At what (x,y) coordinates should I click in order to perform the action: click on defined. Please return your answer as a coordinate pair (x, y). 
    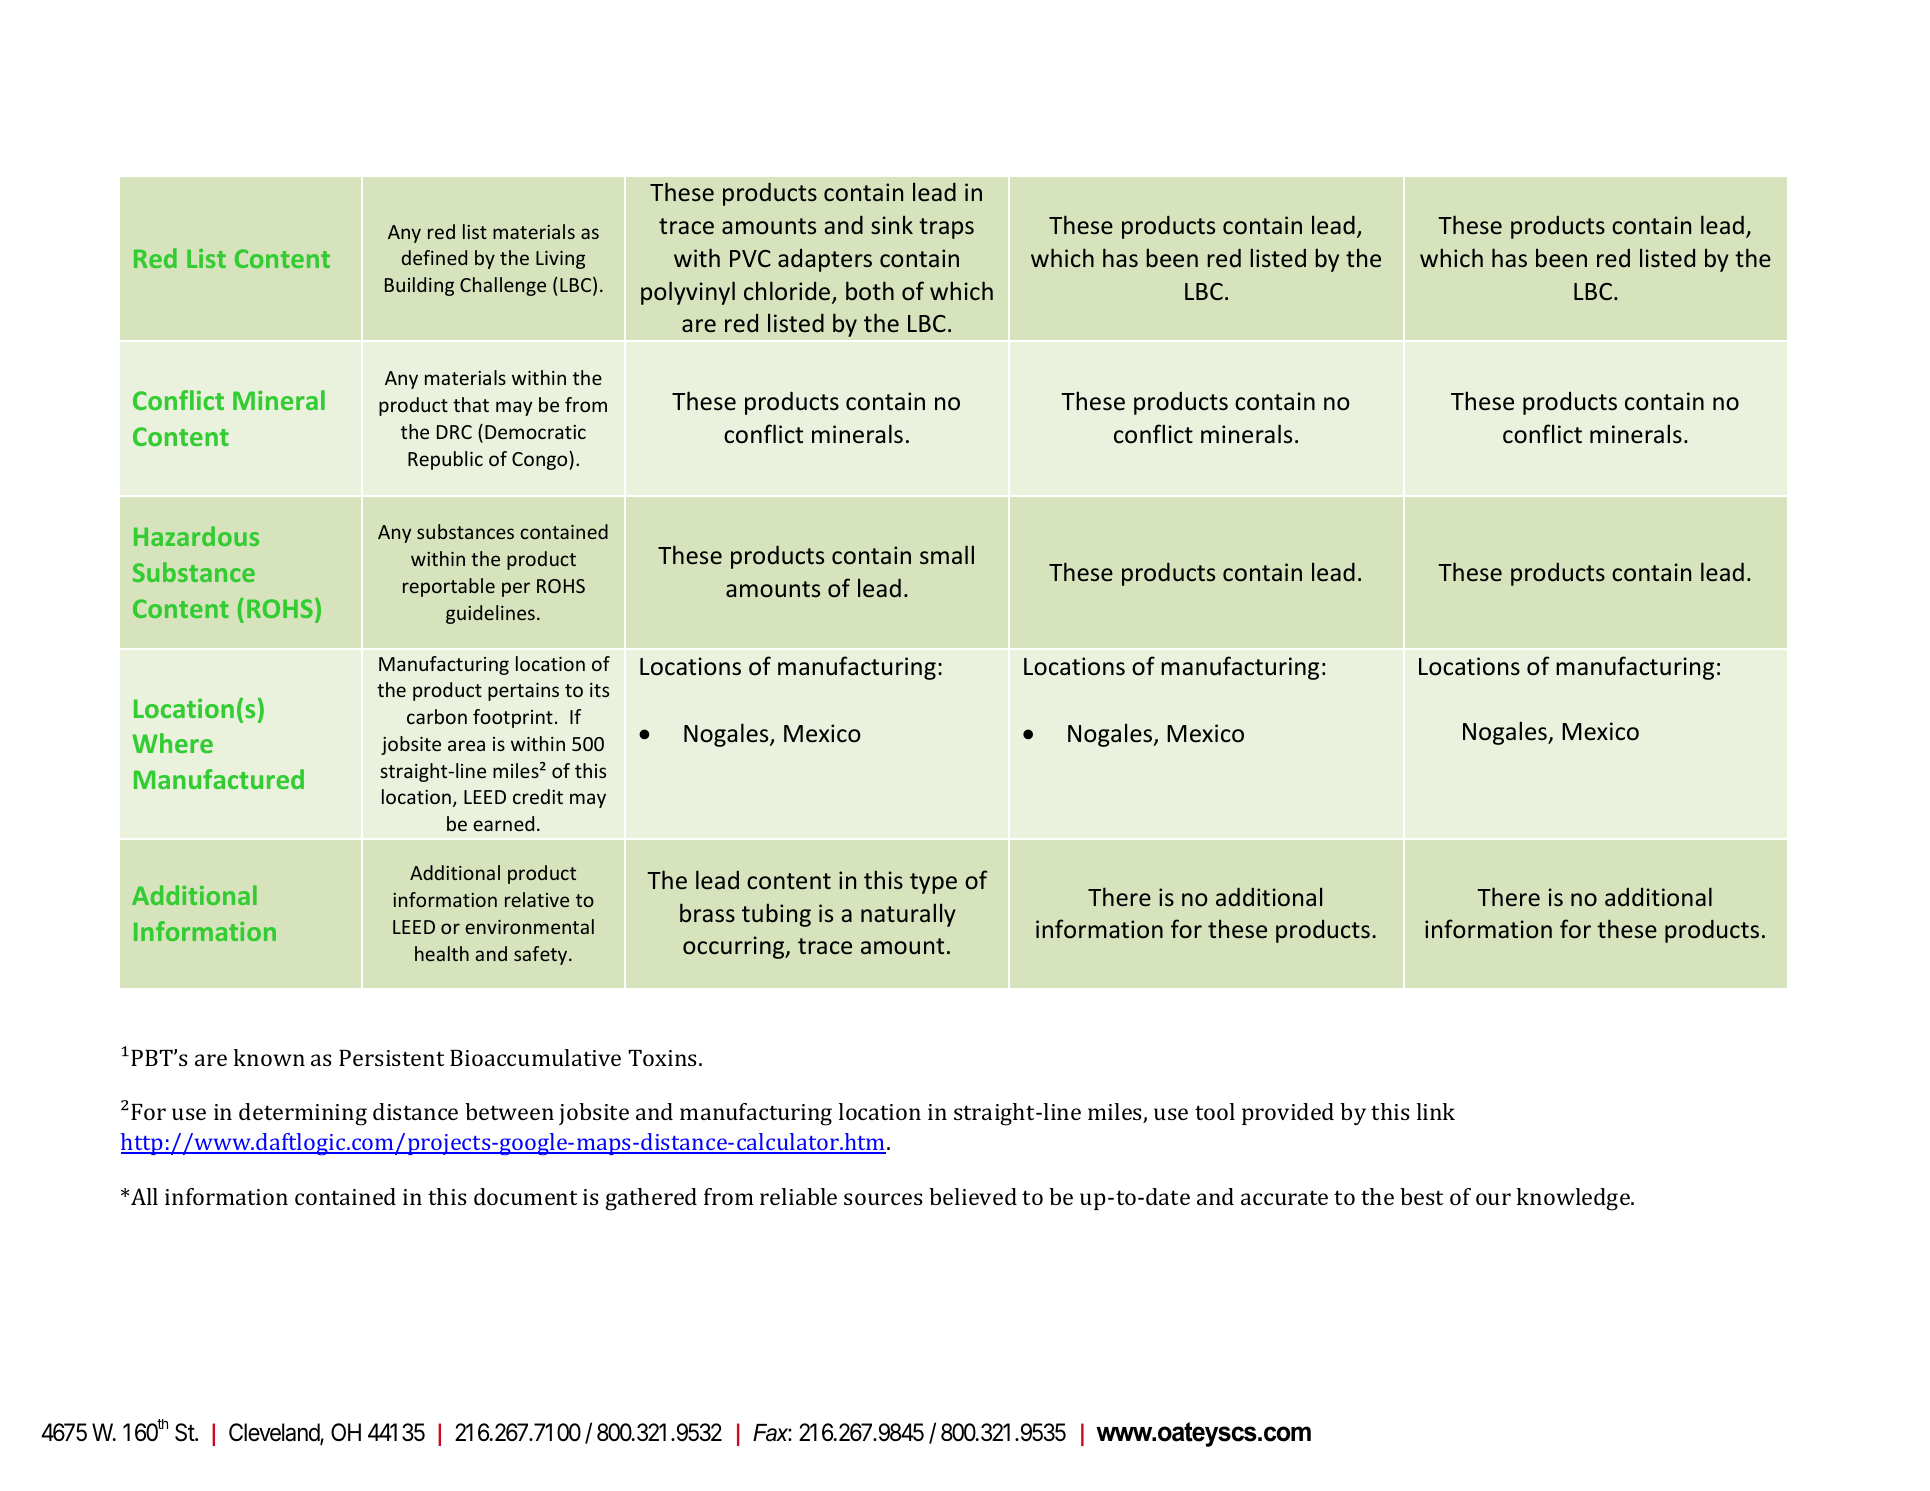
    Looking at the image, I should click on (434, 257).
